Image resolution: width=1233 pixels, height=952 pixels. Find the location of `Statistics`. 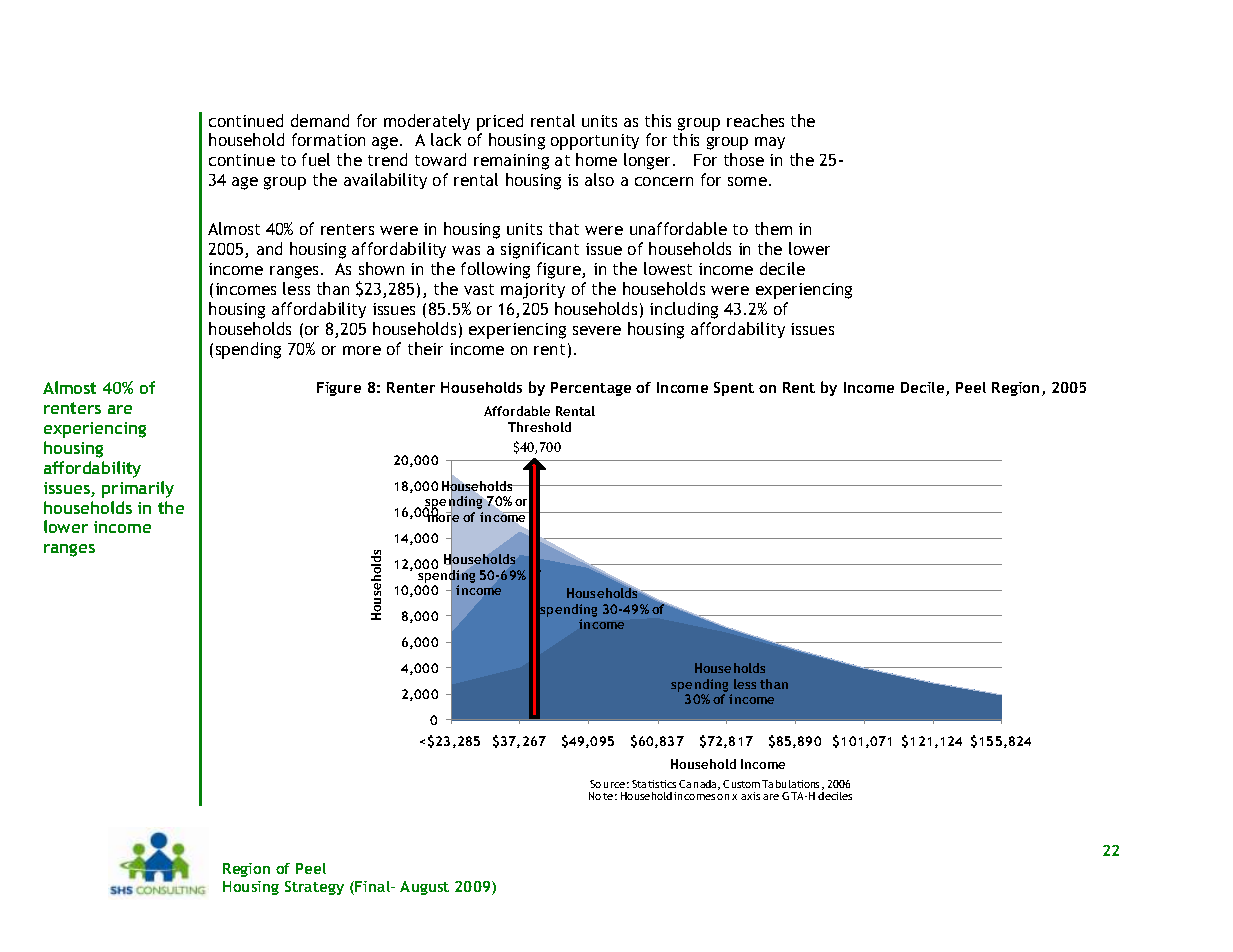

Statistics is located at coordinates (654, 784).
